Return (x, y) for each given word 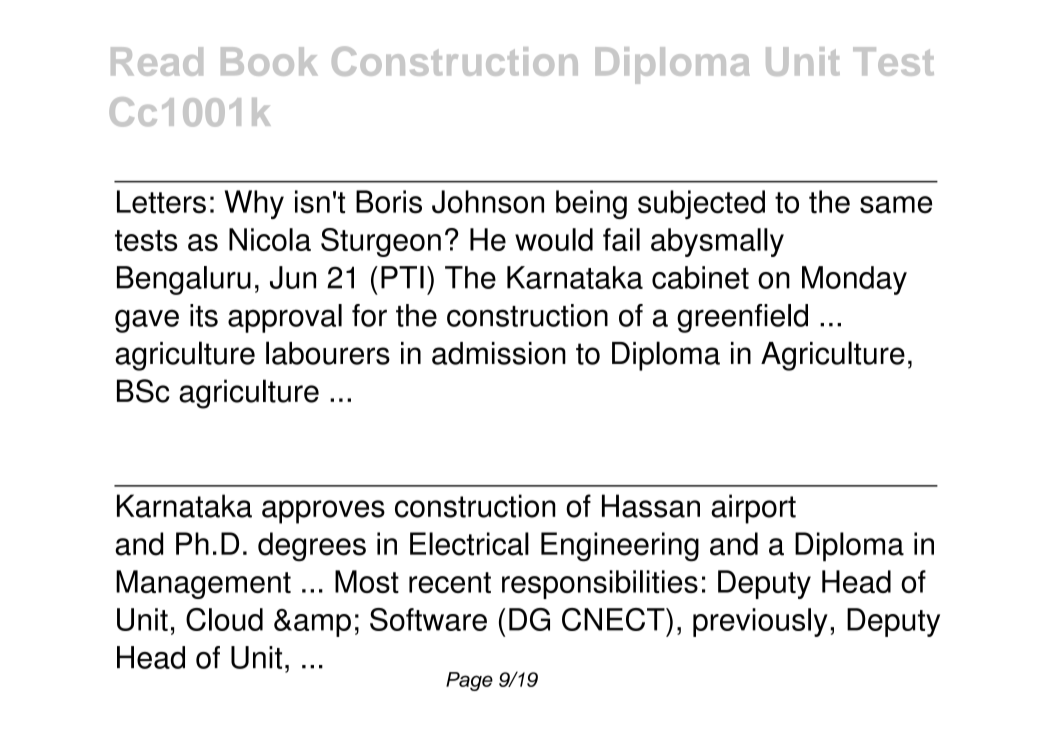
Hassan (651, 506)
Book (269, 61)
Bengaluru (184, 280)
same (896, 205)
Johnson (488, 202)
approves (323, 512)
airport (753, 509)
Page (469, 681)
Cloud (224, 619)
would (554, 239)
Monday (854, 280)
